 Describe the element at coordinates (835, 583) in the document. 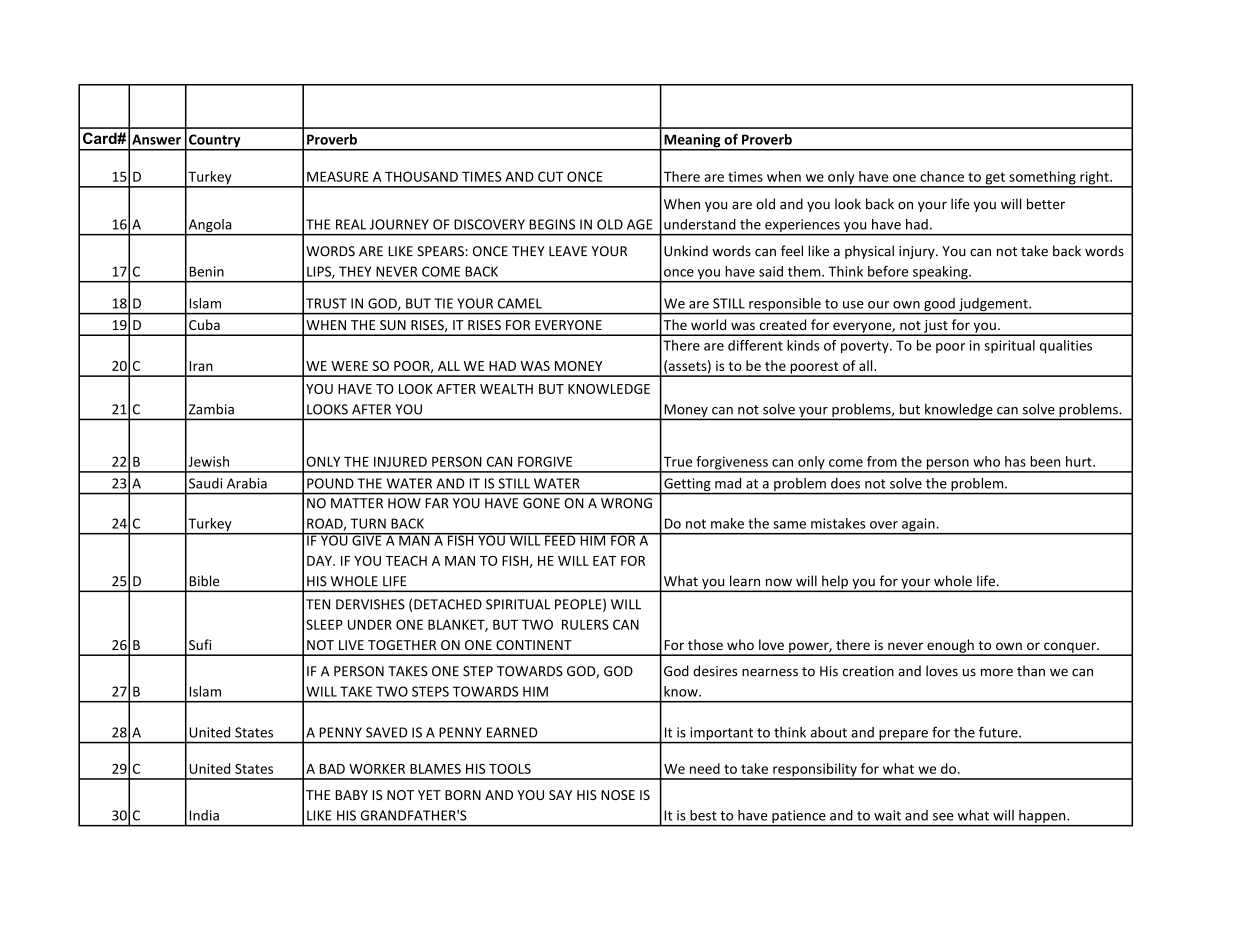

I see `help` at that location.
